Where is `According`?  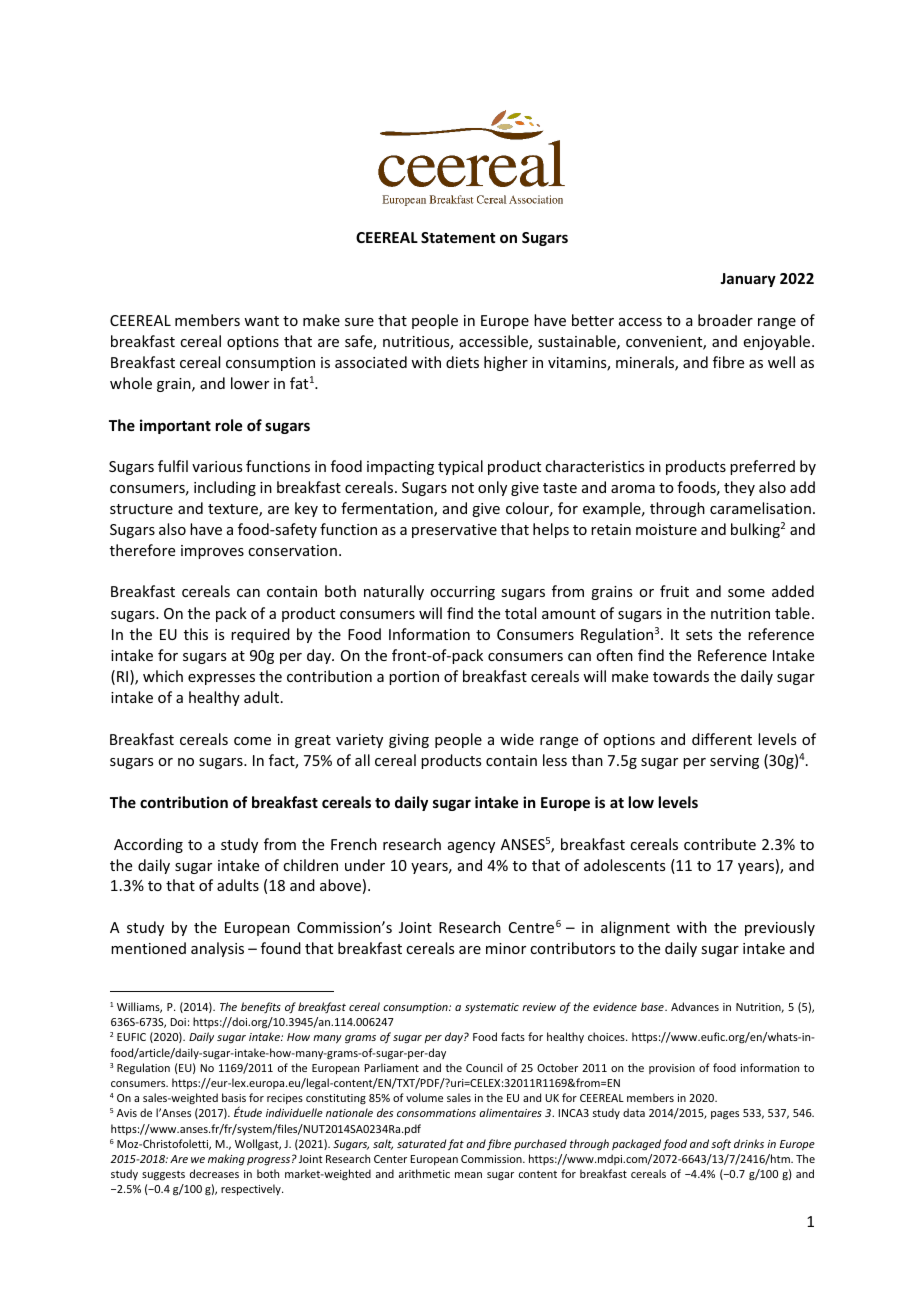 According is located at coordinates (148, 845).
